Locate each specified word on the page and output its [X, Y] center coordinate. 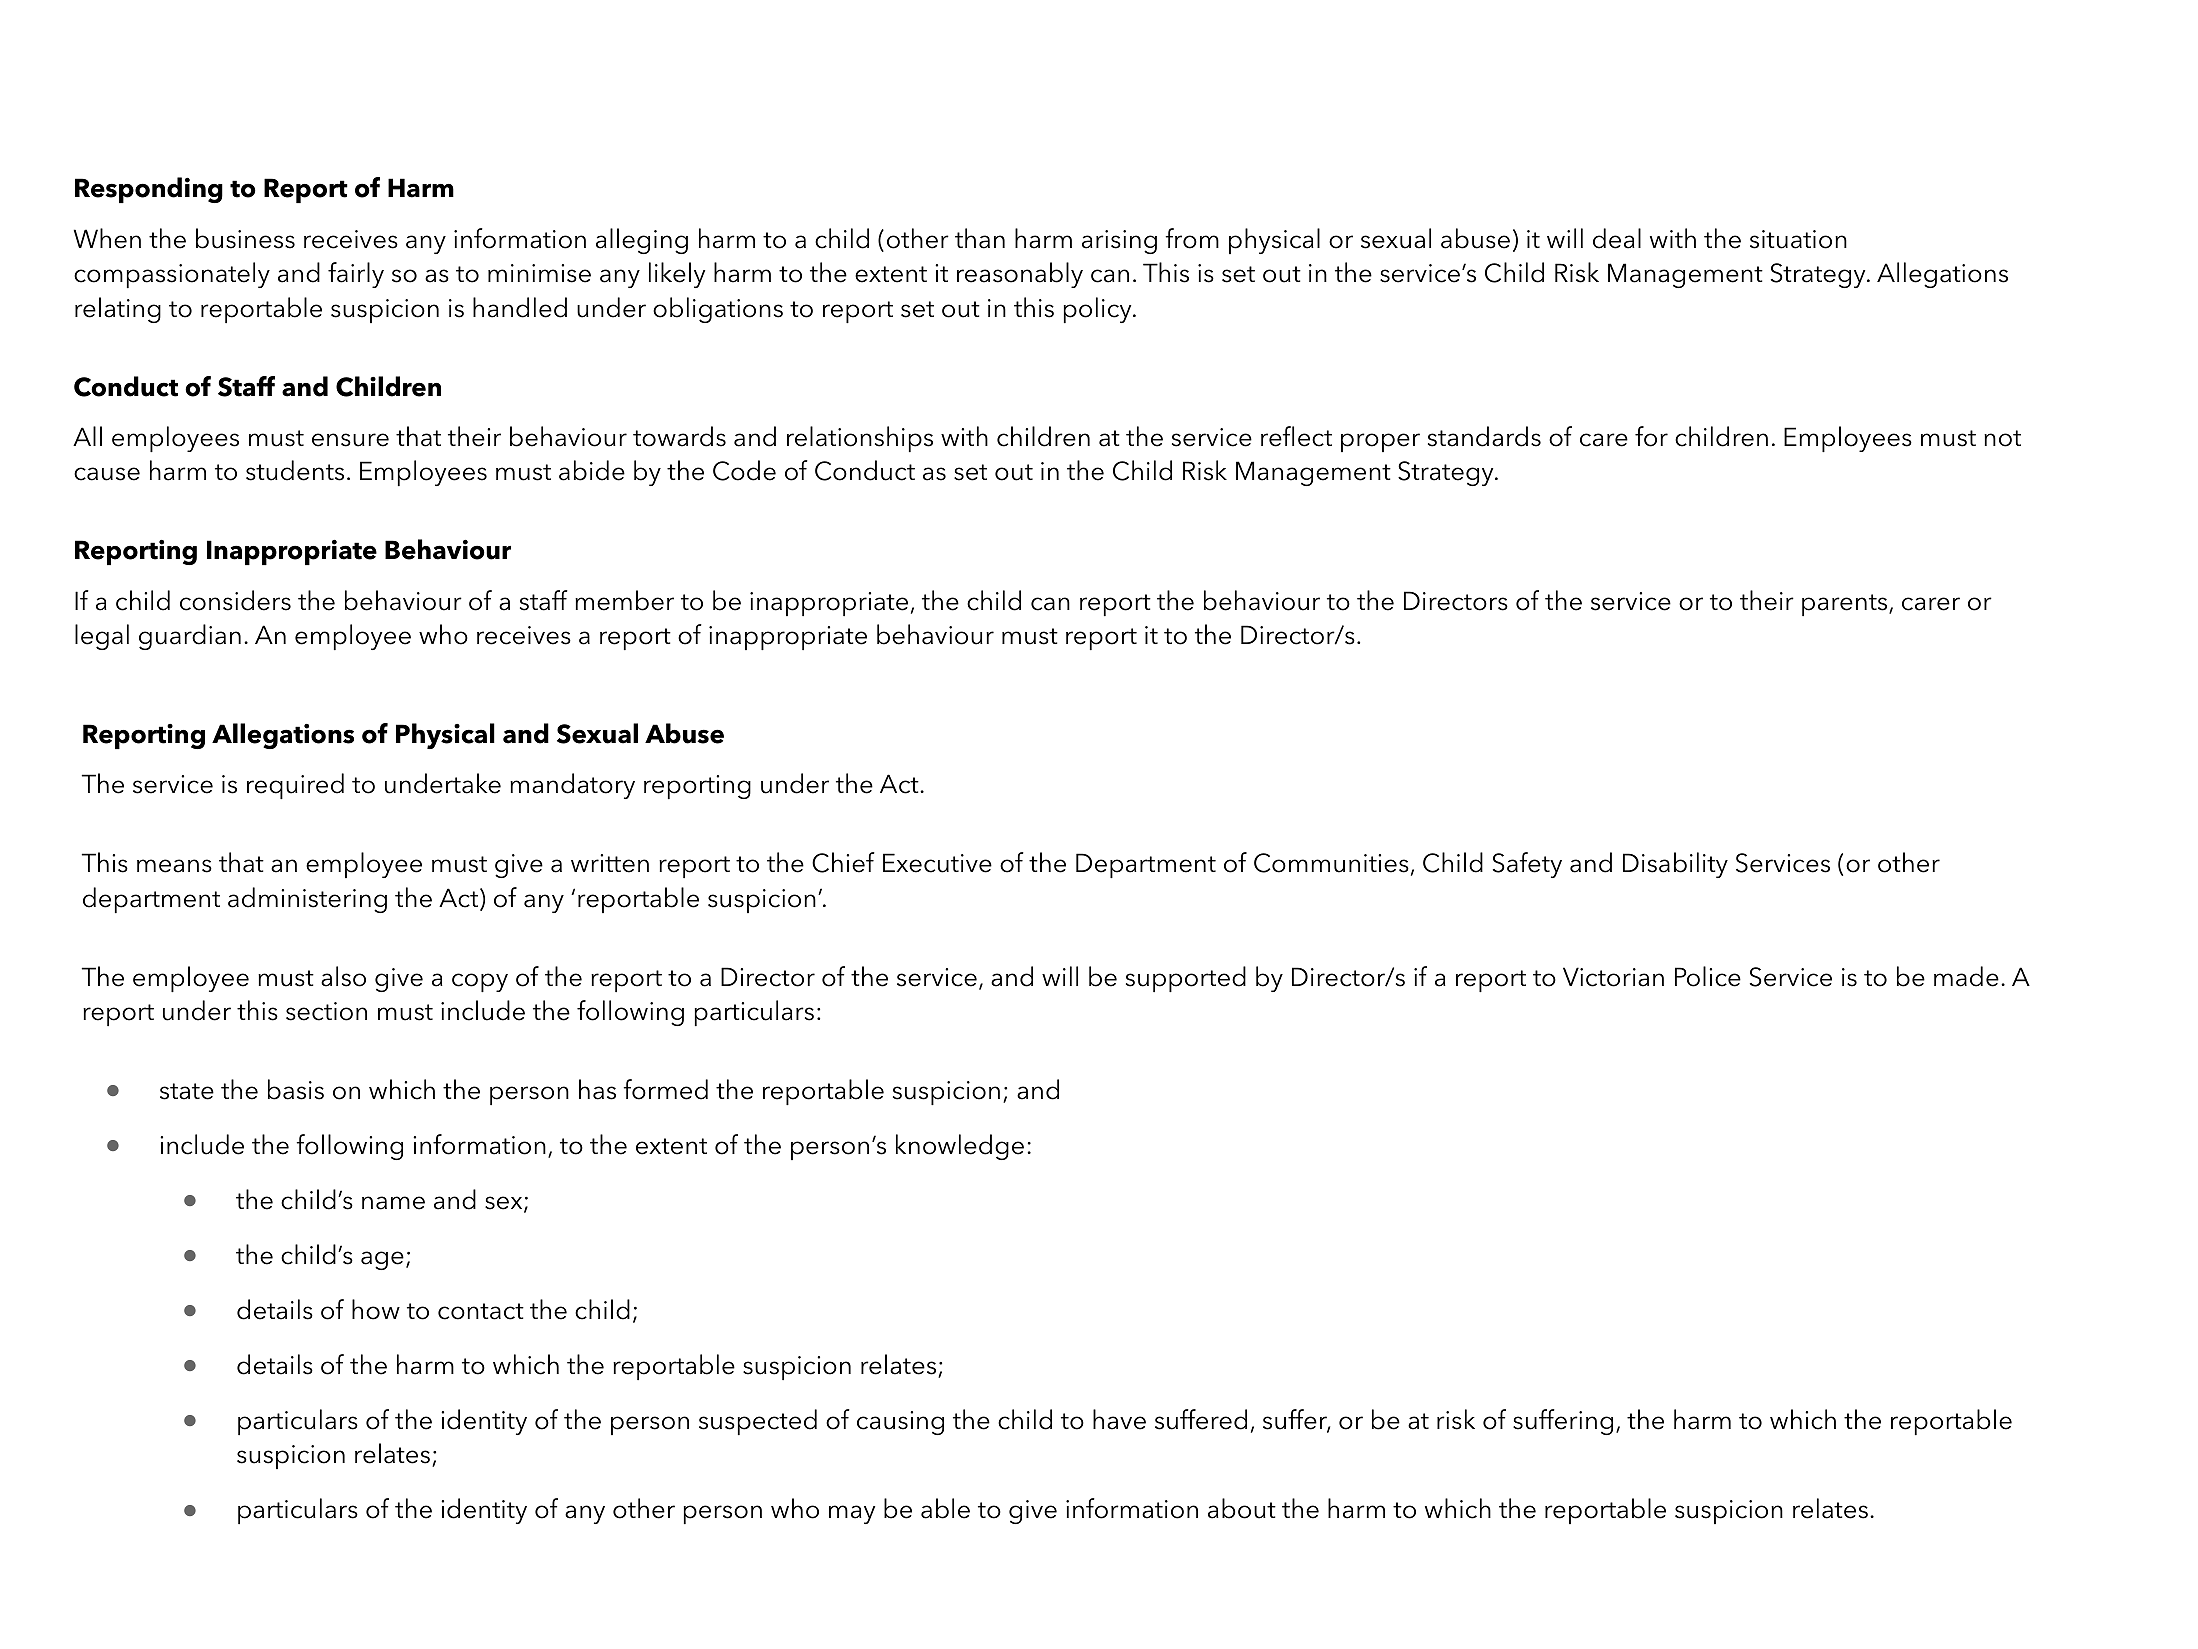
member [624, 600]
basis [296, 1089]
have [1119, 1419]
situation [1798, 239]
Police [1708, 976]
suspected [758, 1422]
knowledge [960, 1147]
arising [1119, 242]
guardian [190, 637]
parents [1846, 605]
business [245, 238]
